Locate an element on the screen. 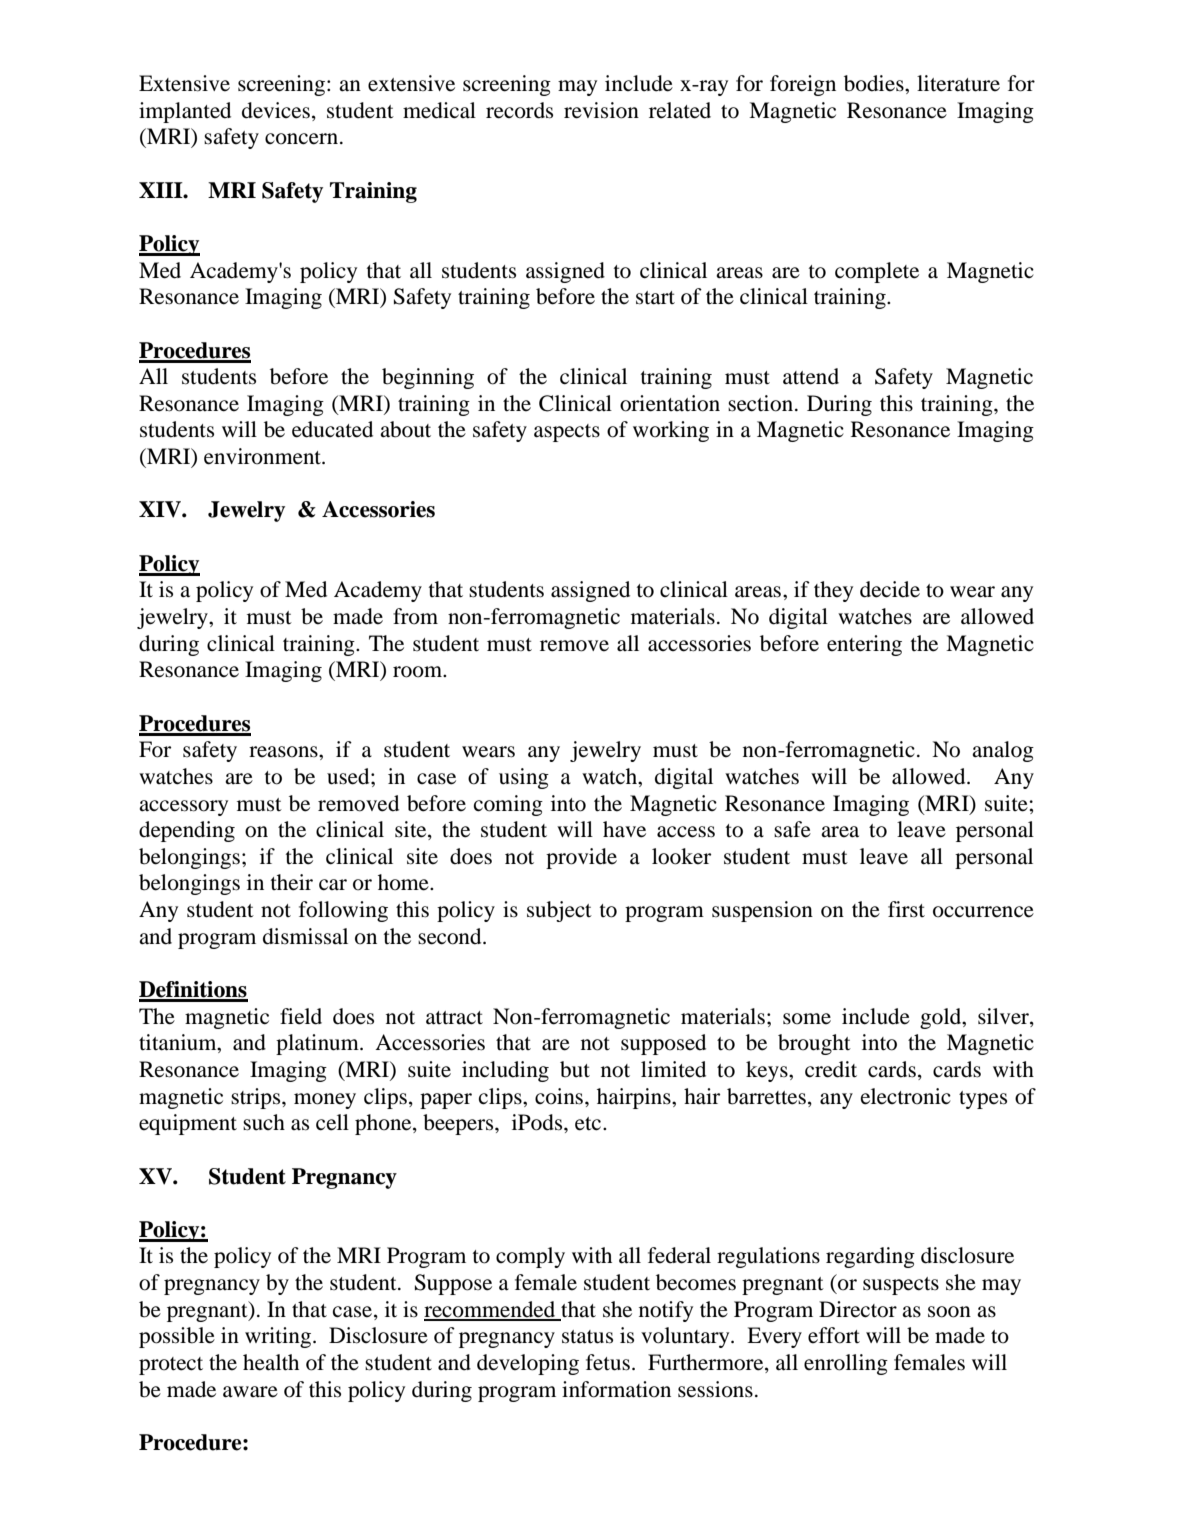 This screenshot has height=1529, width=1182. revision is located at coordinates (601, 110).
